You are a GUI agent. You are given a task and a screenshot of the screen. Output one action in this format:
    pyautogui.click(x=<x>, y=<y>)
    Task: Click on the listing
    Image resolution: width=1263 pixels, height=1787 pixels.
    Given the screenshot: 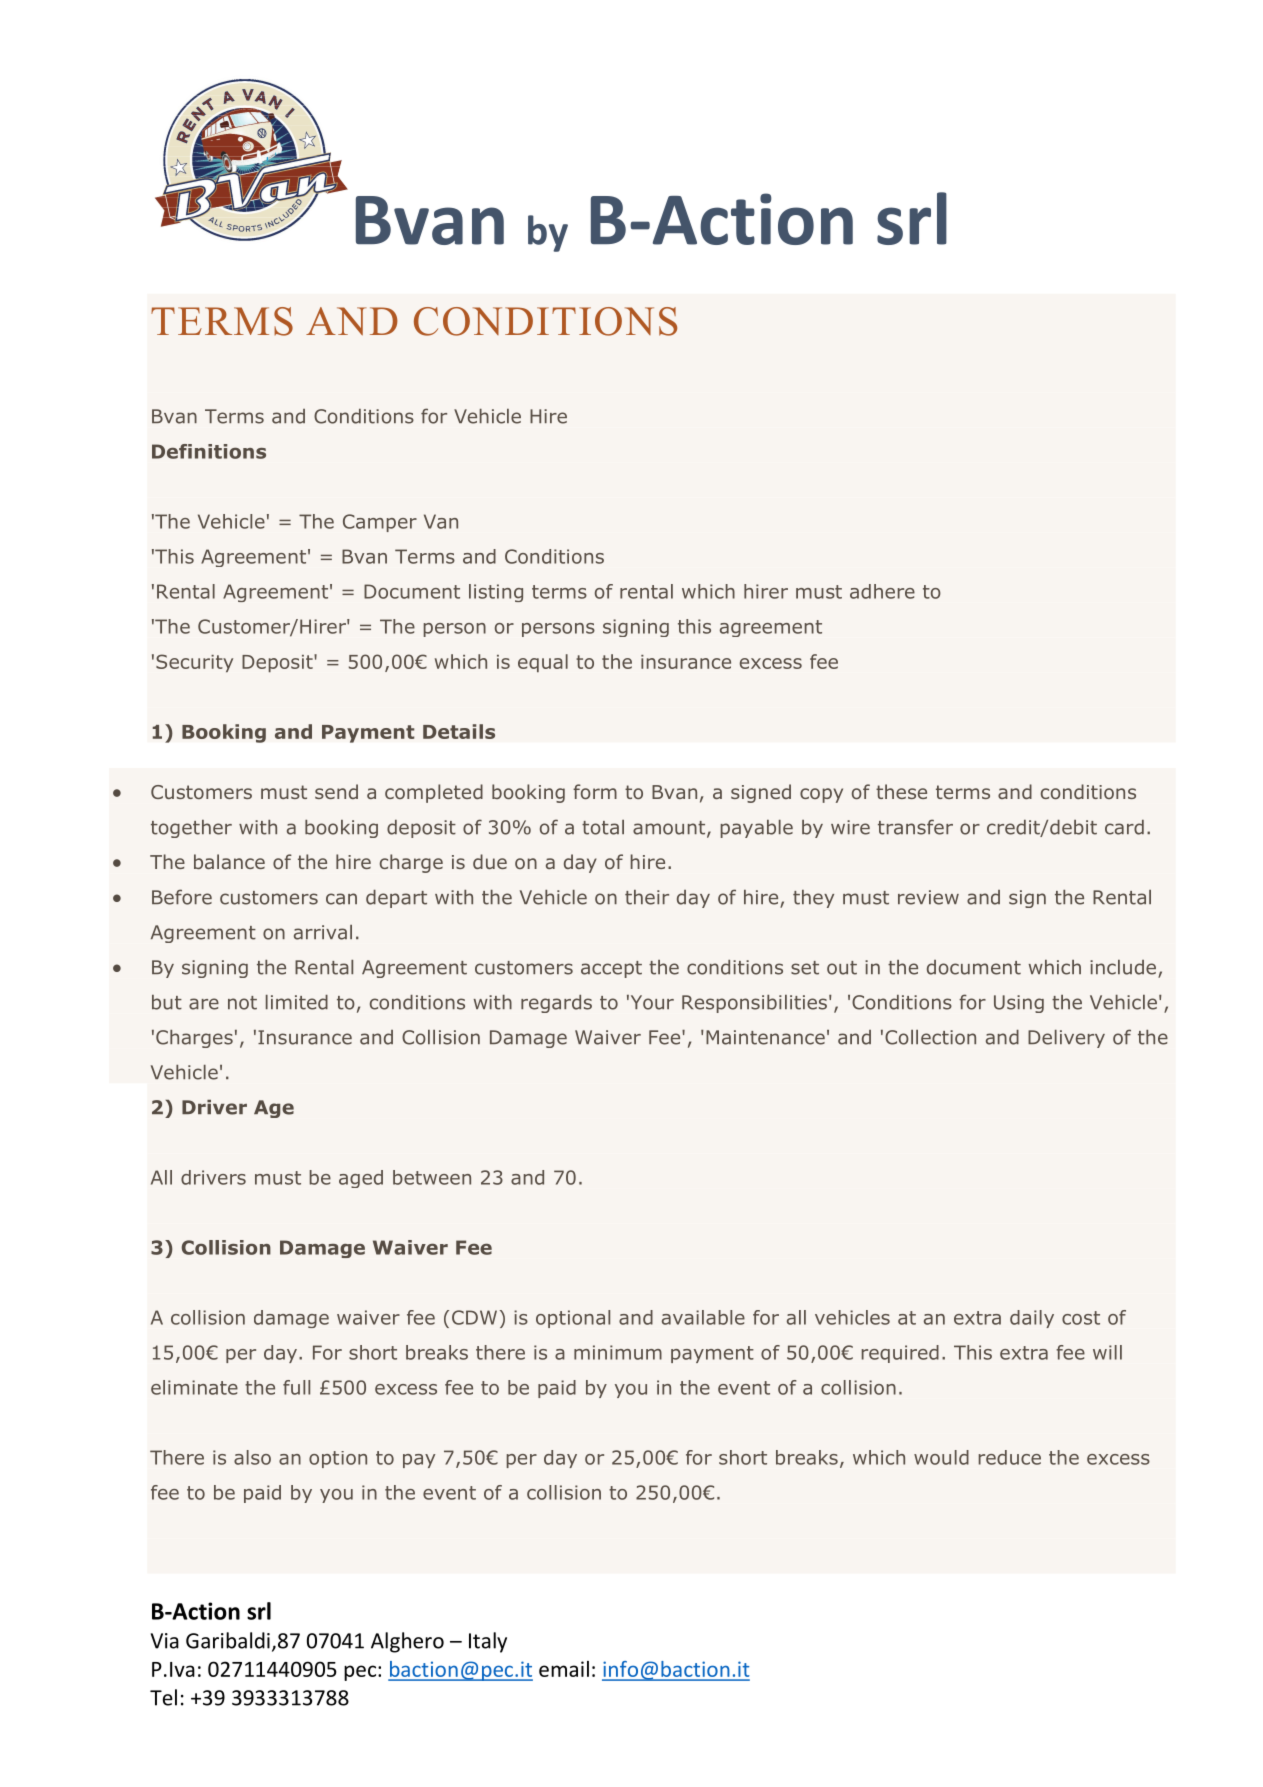 What is the action you would take?
    pyautogui.click(x=496, y=593)
